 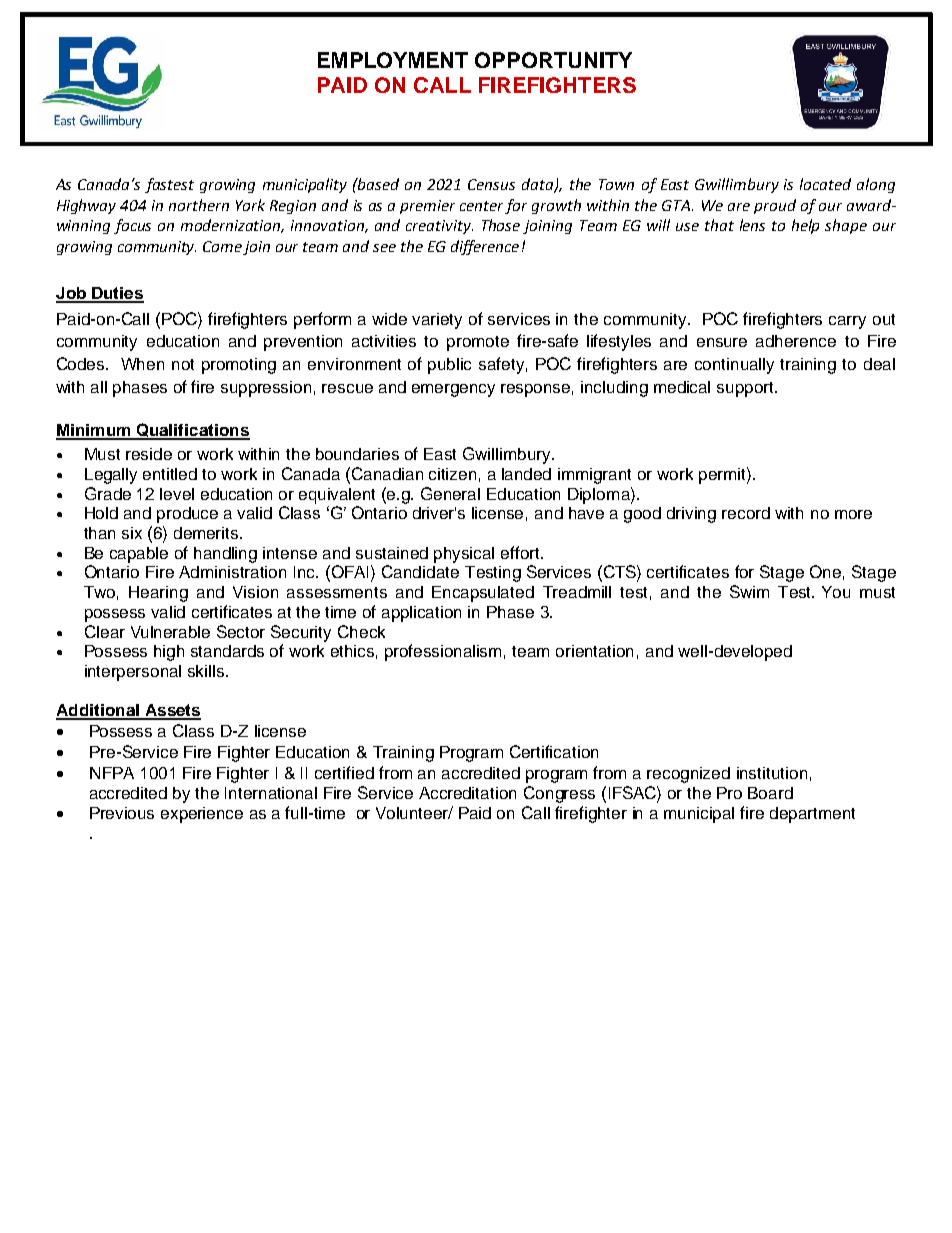 I want to click on experience, so click(x=202, y=815).
